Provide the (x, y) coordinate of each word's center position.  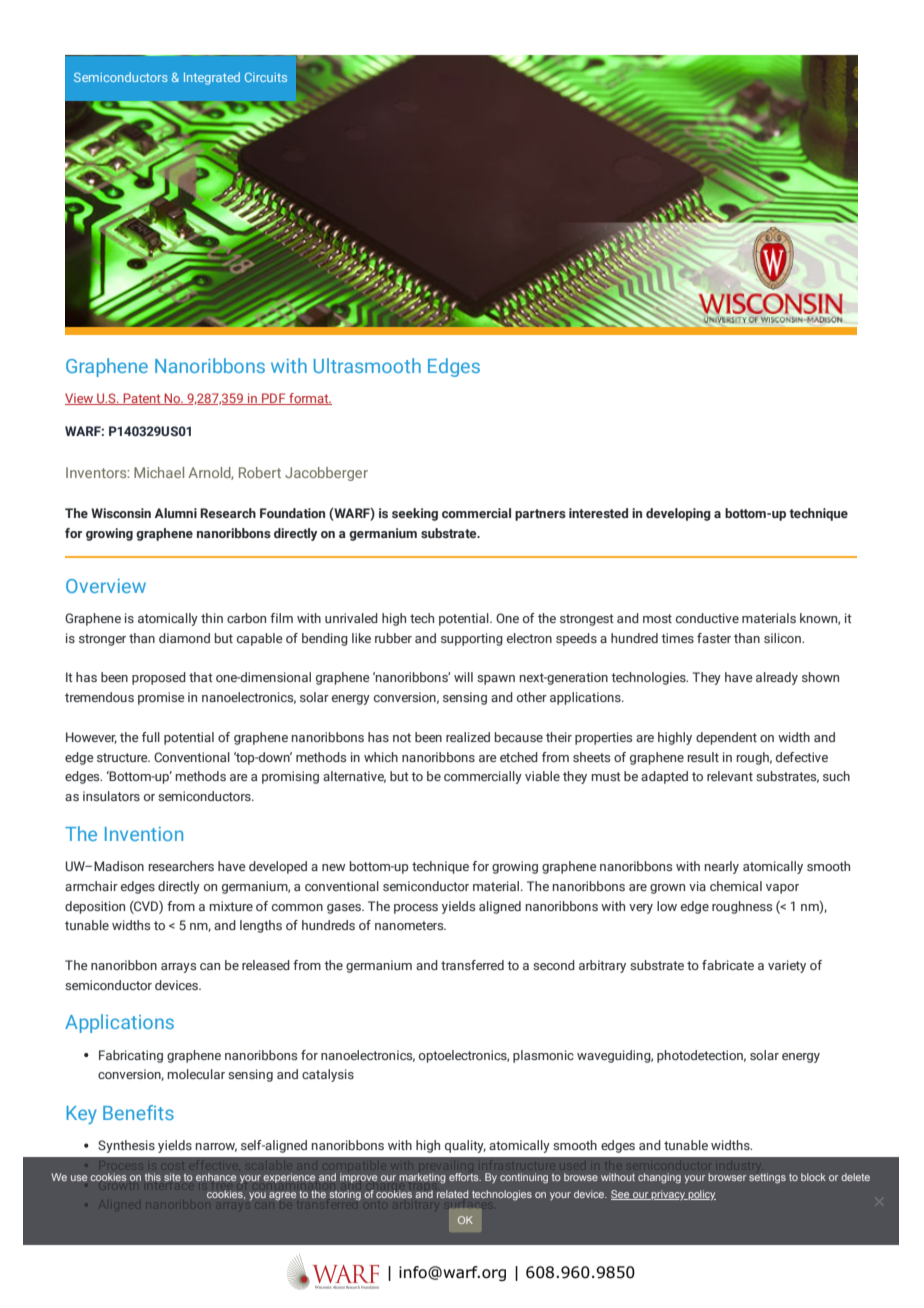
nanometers (410, 925)
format (309, 399)
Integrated (212, 78)
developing (678, 514)
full (151, 737)
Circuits (266, 77)
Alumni (176, 513)
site (172, 1177)
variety (787, 966)
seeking (415, 514)
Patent (142, 399)
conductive (707, 618)
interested (598, 513)
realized (468, 737)
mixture (231, 906)
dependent (726, 738)
